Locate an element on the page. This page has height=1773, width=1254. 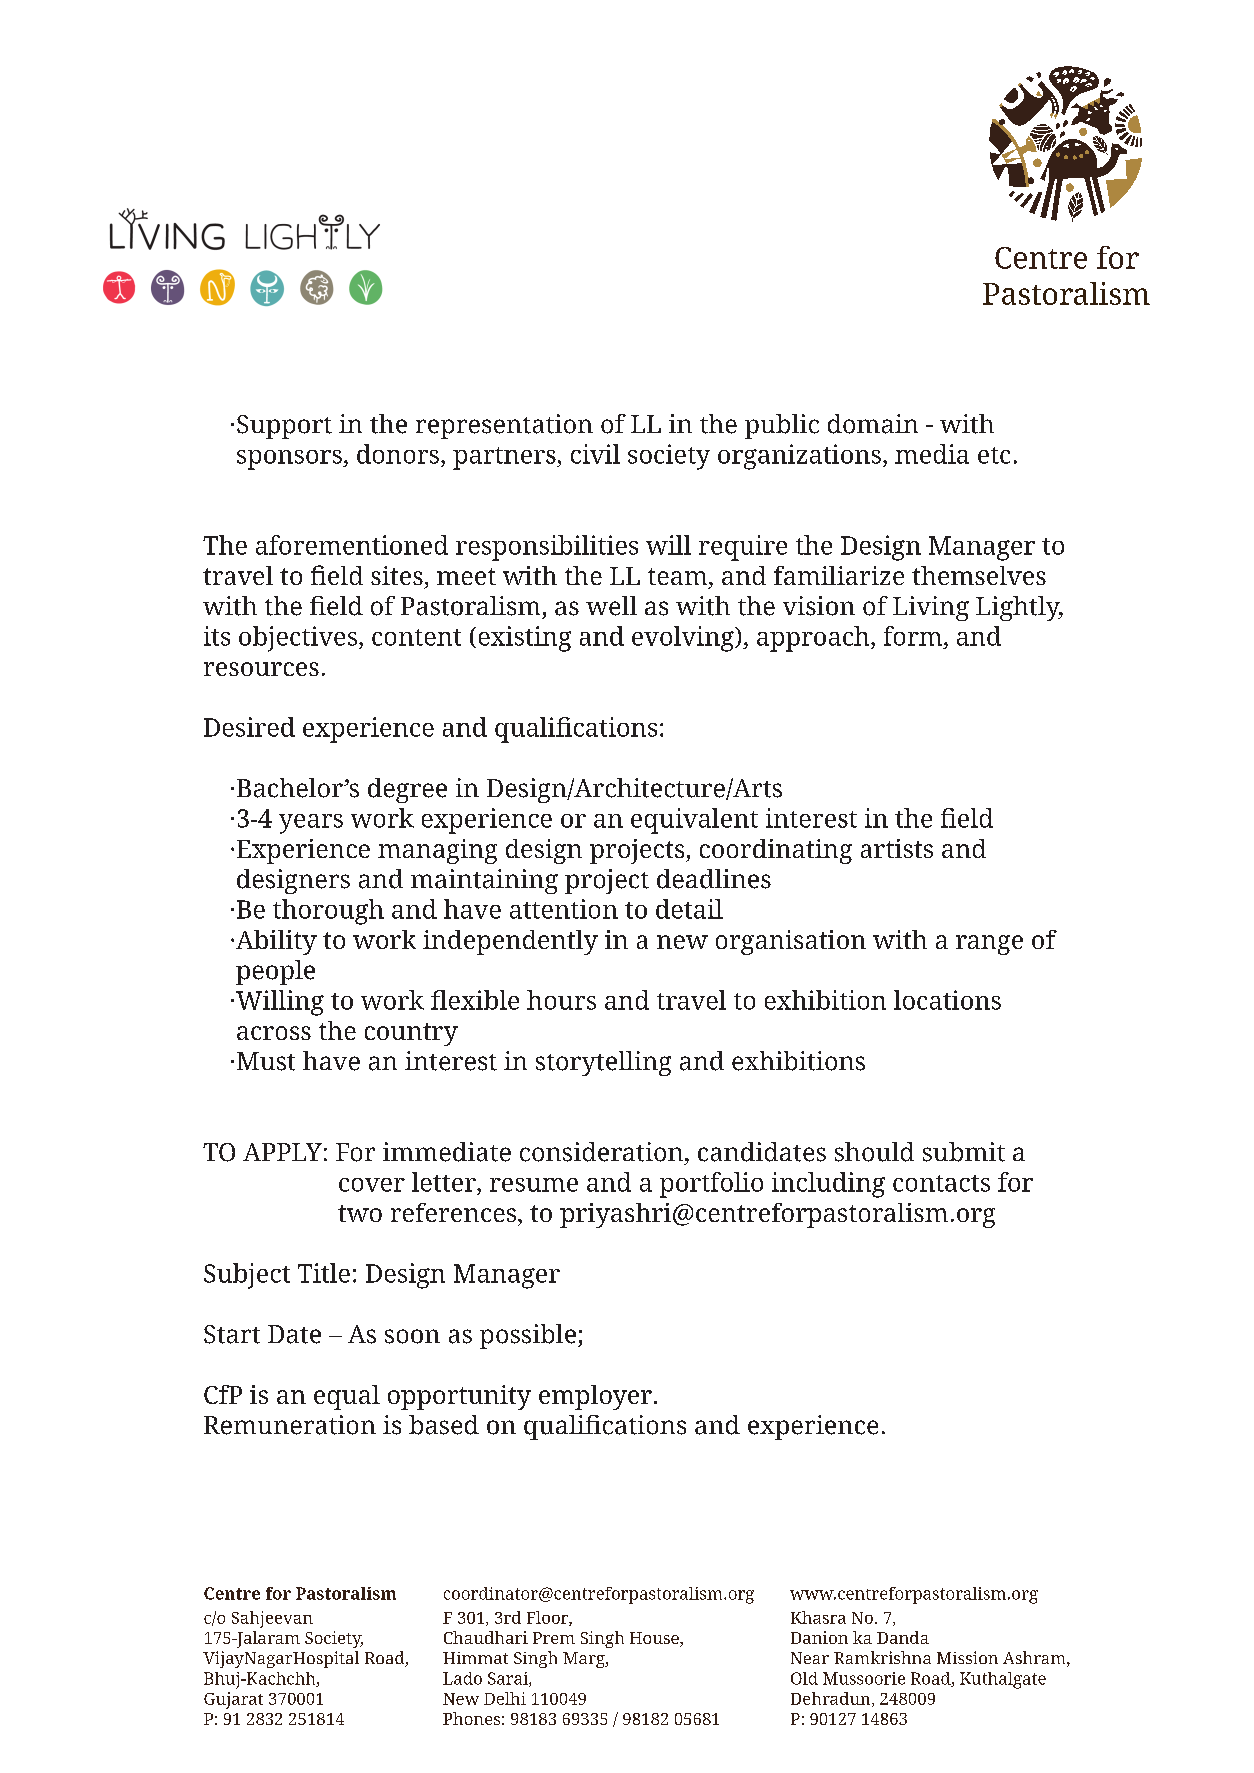
years is located at coordinates (311, 824).
